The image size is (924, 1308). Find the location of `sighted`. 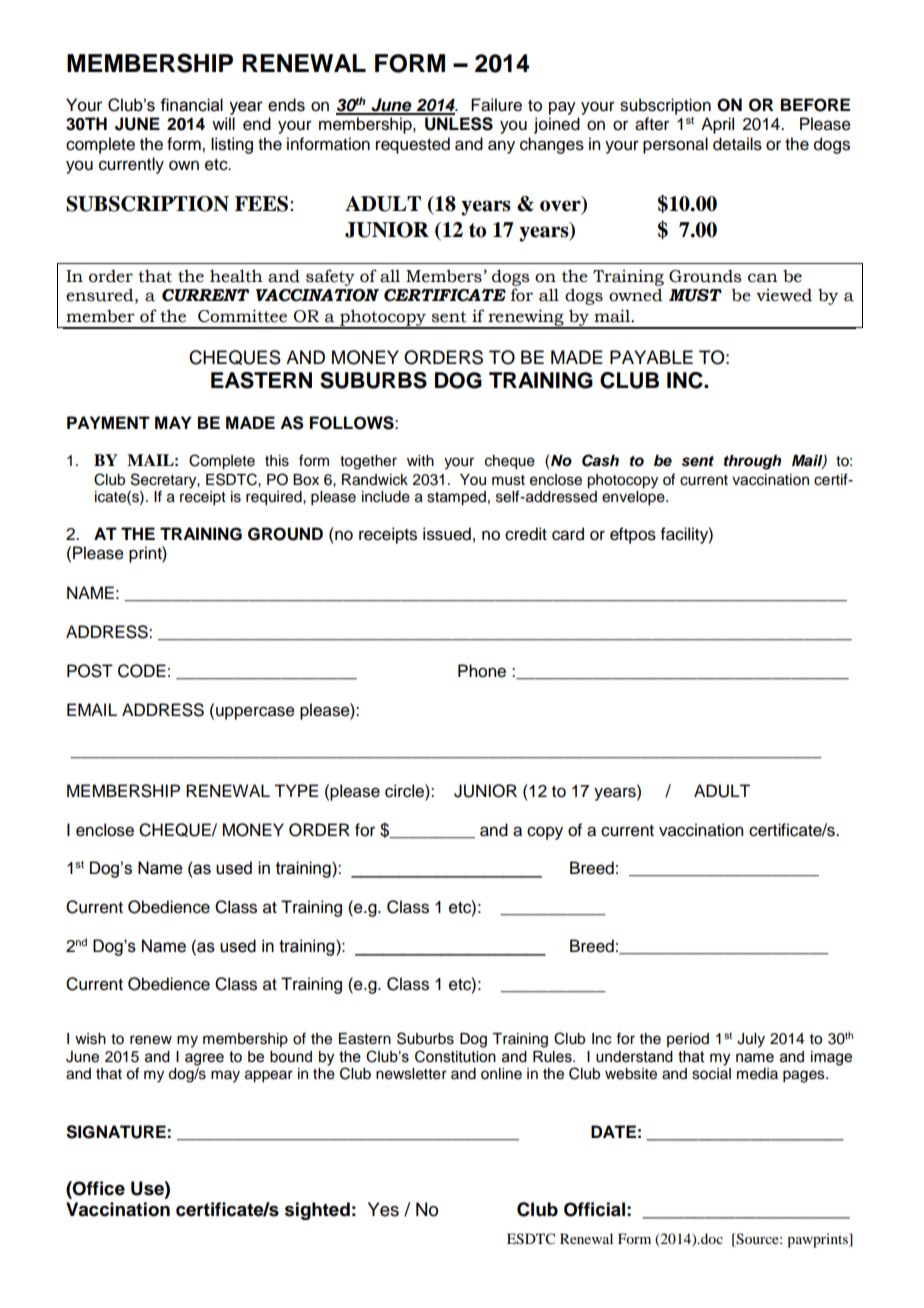

sighted is located at coordinates (317, 1211).
